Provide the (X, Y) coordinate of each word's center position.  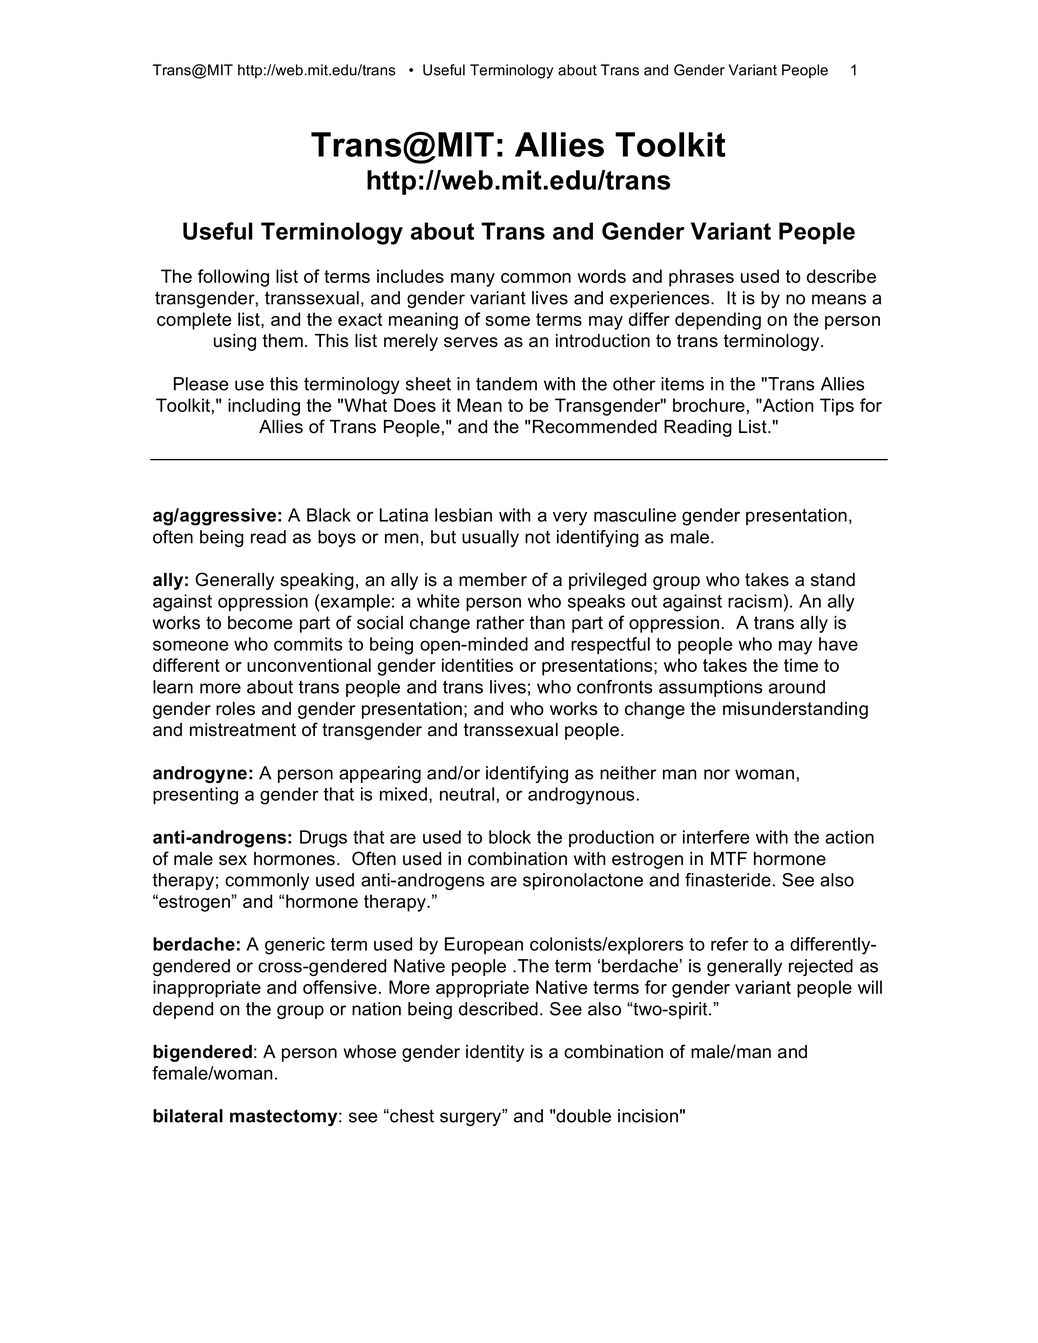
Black (329, 515)
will (870, 987)
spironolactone (583, 881)
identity (495, 1053)
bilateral (188, 1116)
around (797, 687)
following (233, 278)
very (570, 518)
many (473, 280)
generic (295, 946)
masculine (635, 515)
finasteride (728, 880)
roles (235, 709)
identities (477, 665)
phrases (701, 278)
